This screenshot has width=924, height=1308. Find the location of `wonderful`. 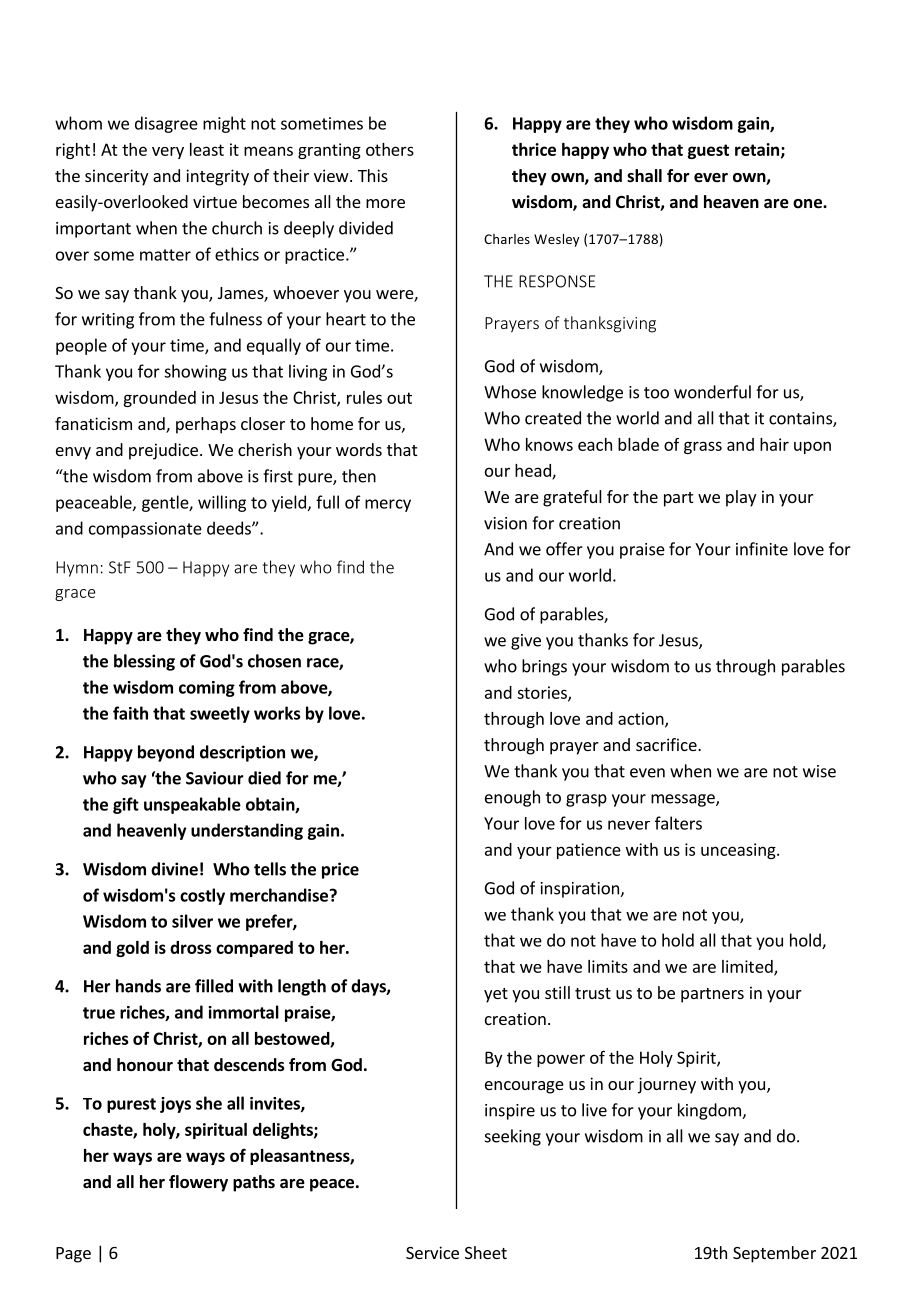

wonderful is located at coordinates (712, 392).
